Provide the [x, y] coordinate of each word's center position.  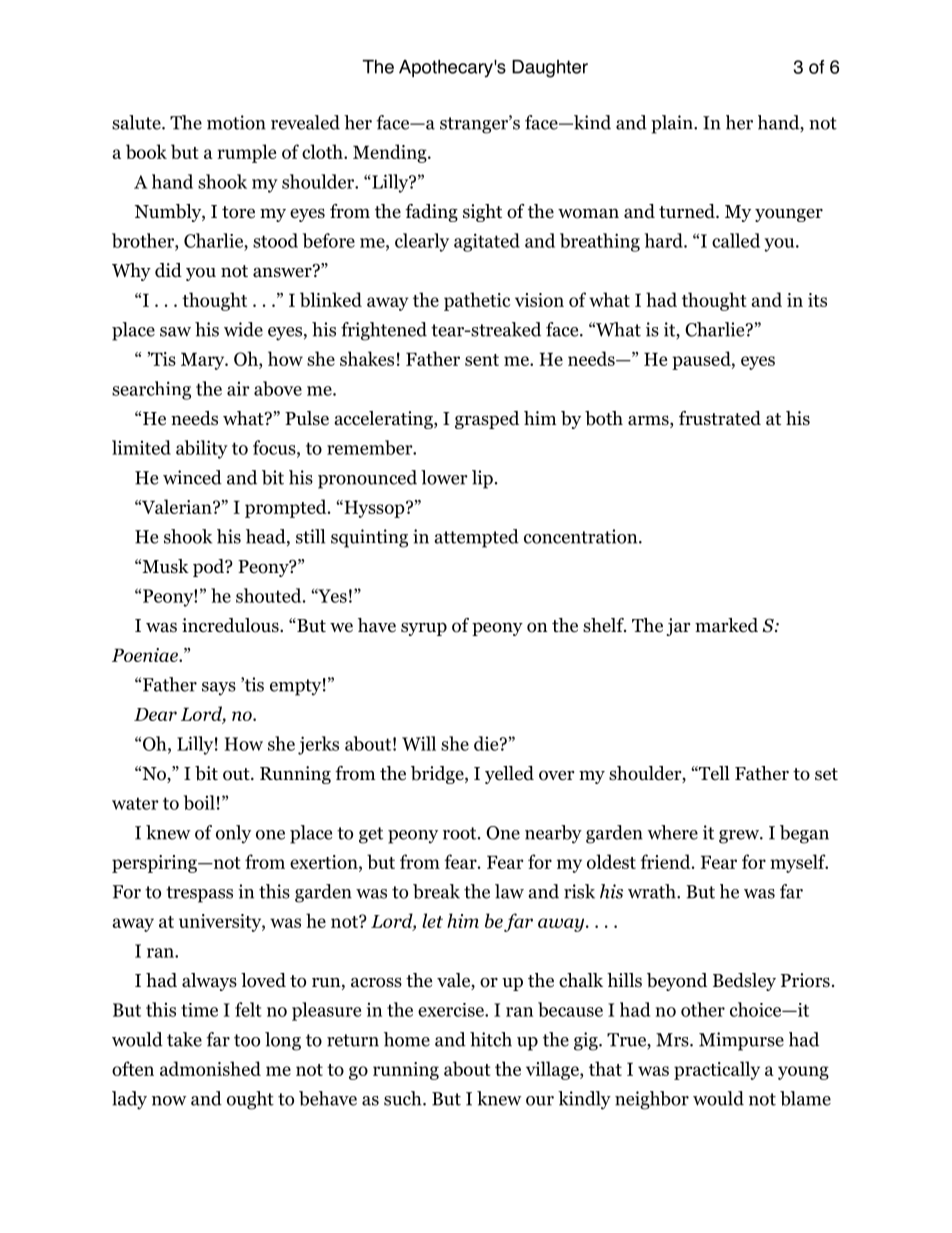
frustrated [720, 418]
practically [717, 1070]
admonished [210, 1068]
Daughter [550, 69]
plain [673, 124]
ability [202, 449]
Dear [155, 714]
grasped [487, 420]
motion [236, 122]
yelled [509, 775]
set [826, 774]
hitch [491, 1039]
